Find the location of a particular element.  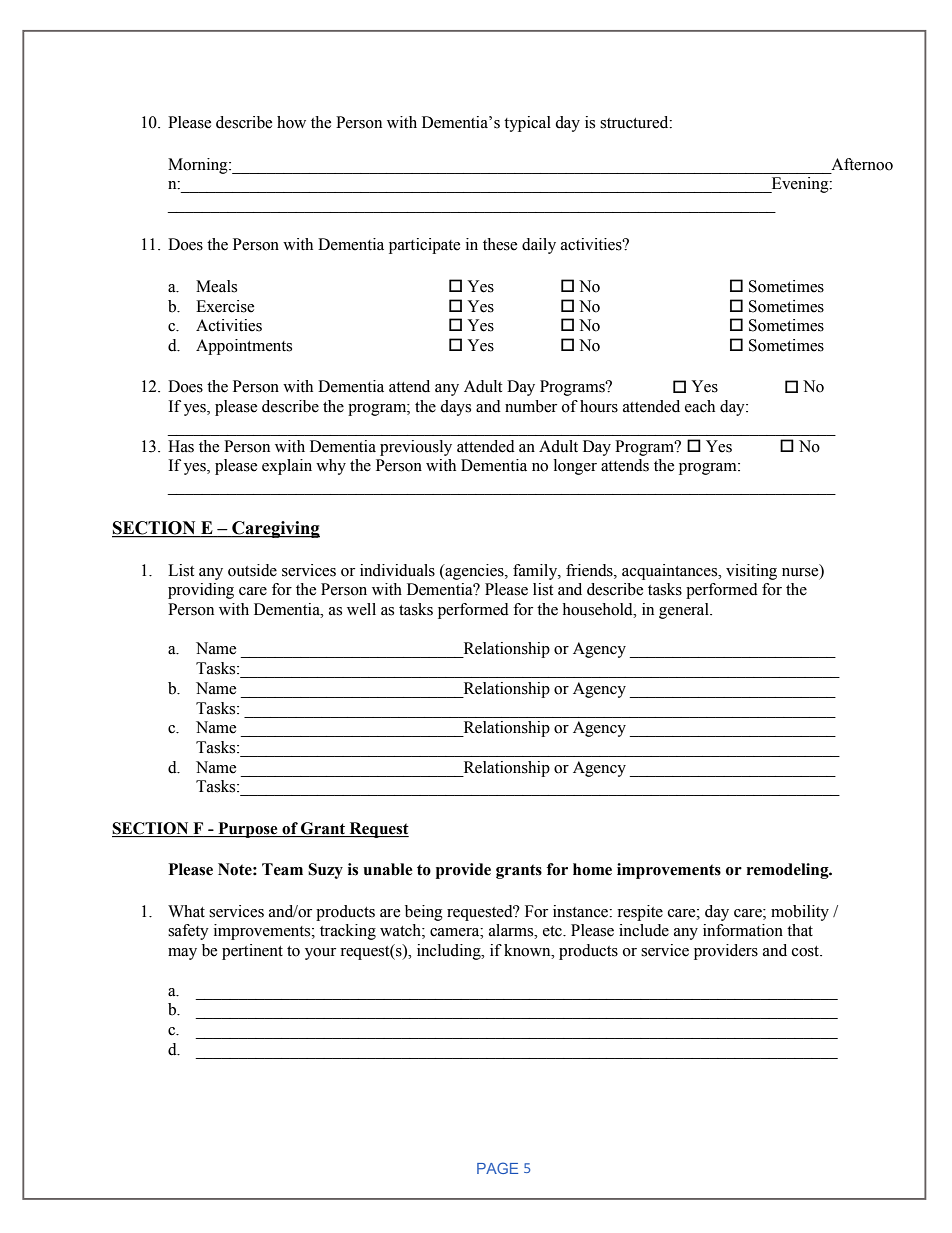

typical is located at coordinates (527, 124).
